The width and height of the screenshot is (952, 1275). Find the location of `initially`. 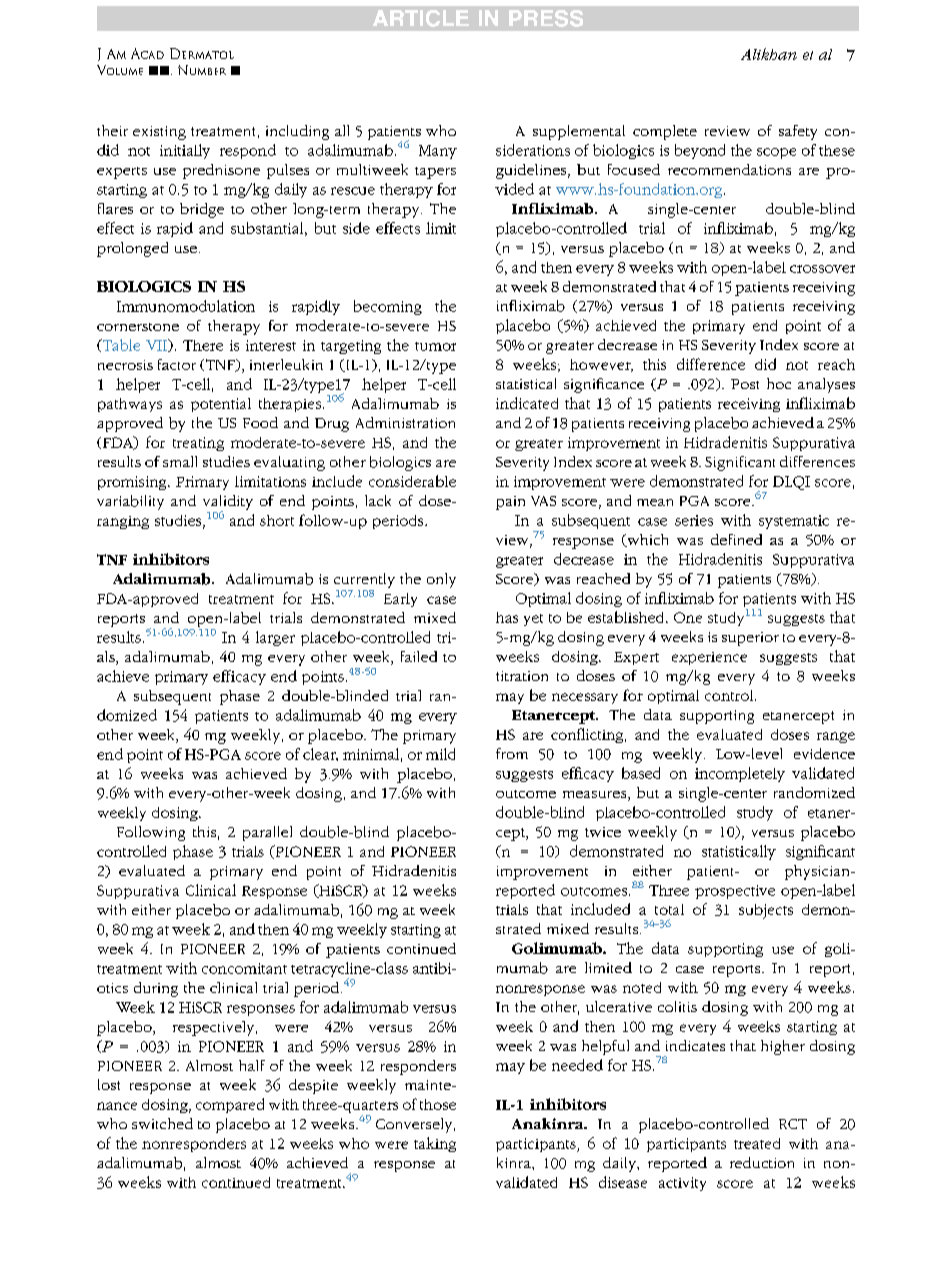

initially is located at coordinates (185, 151).
